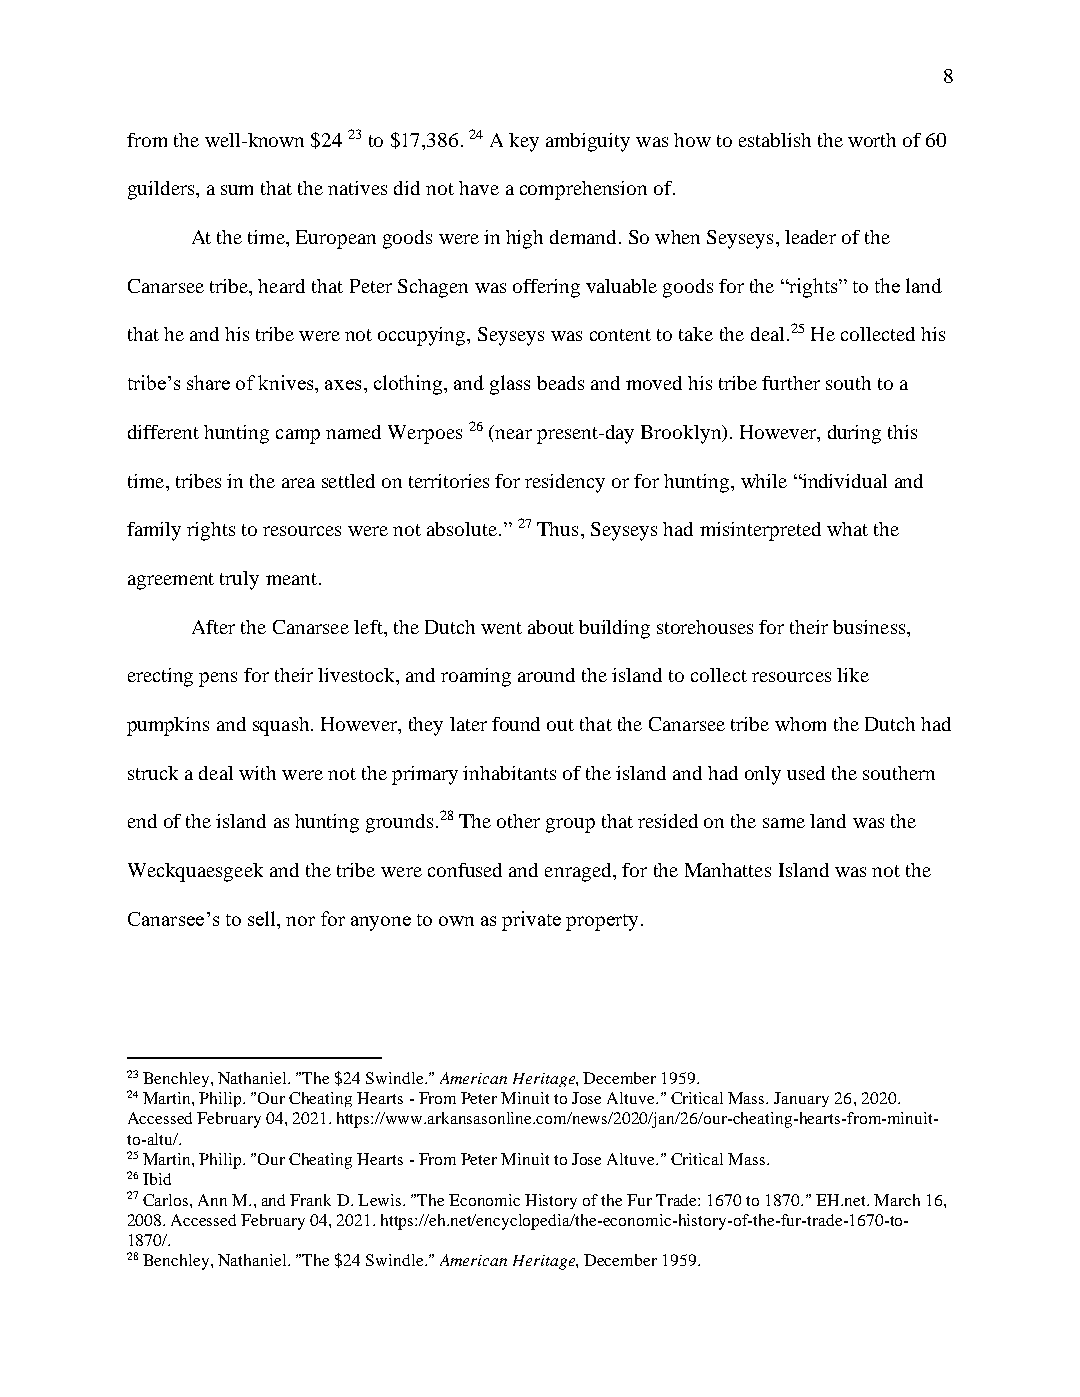 The image size is (1080, 1397). I want to click on private, so click(531, 921).
